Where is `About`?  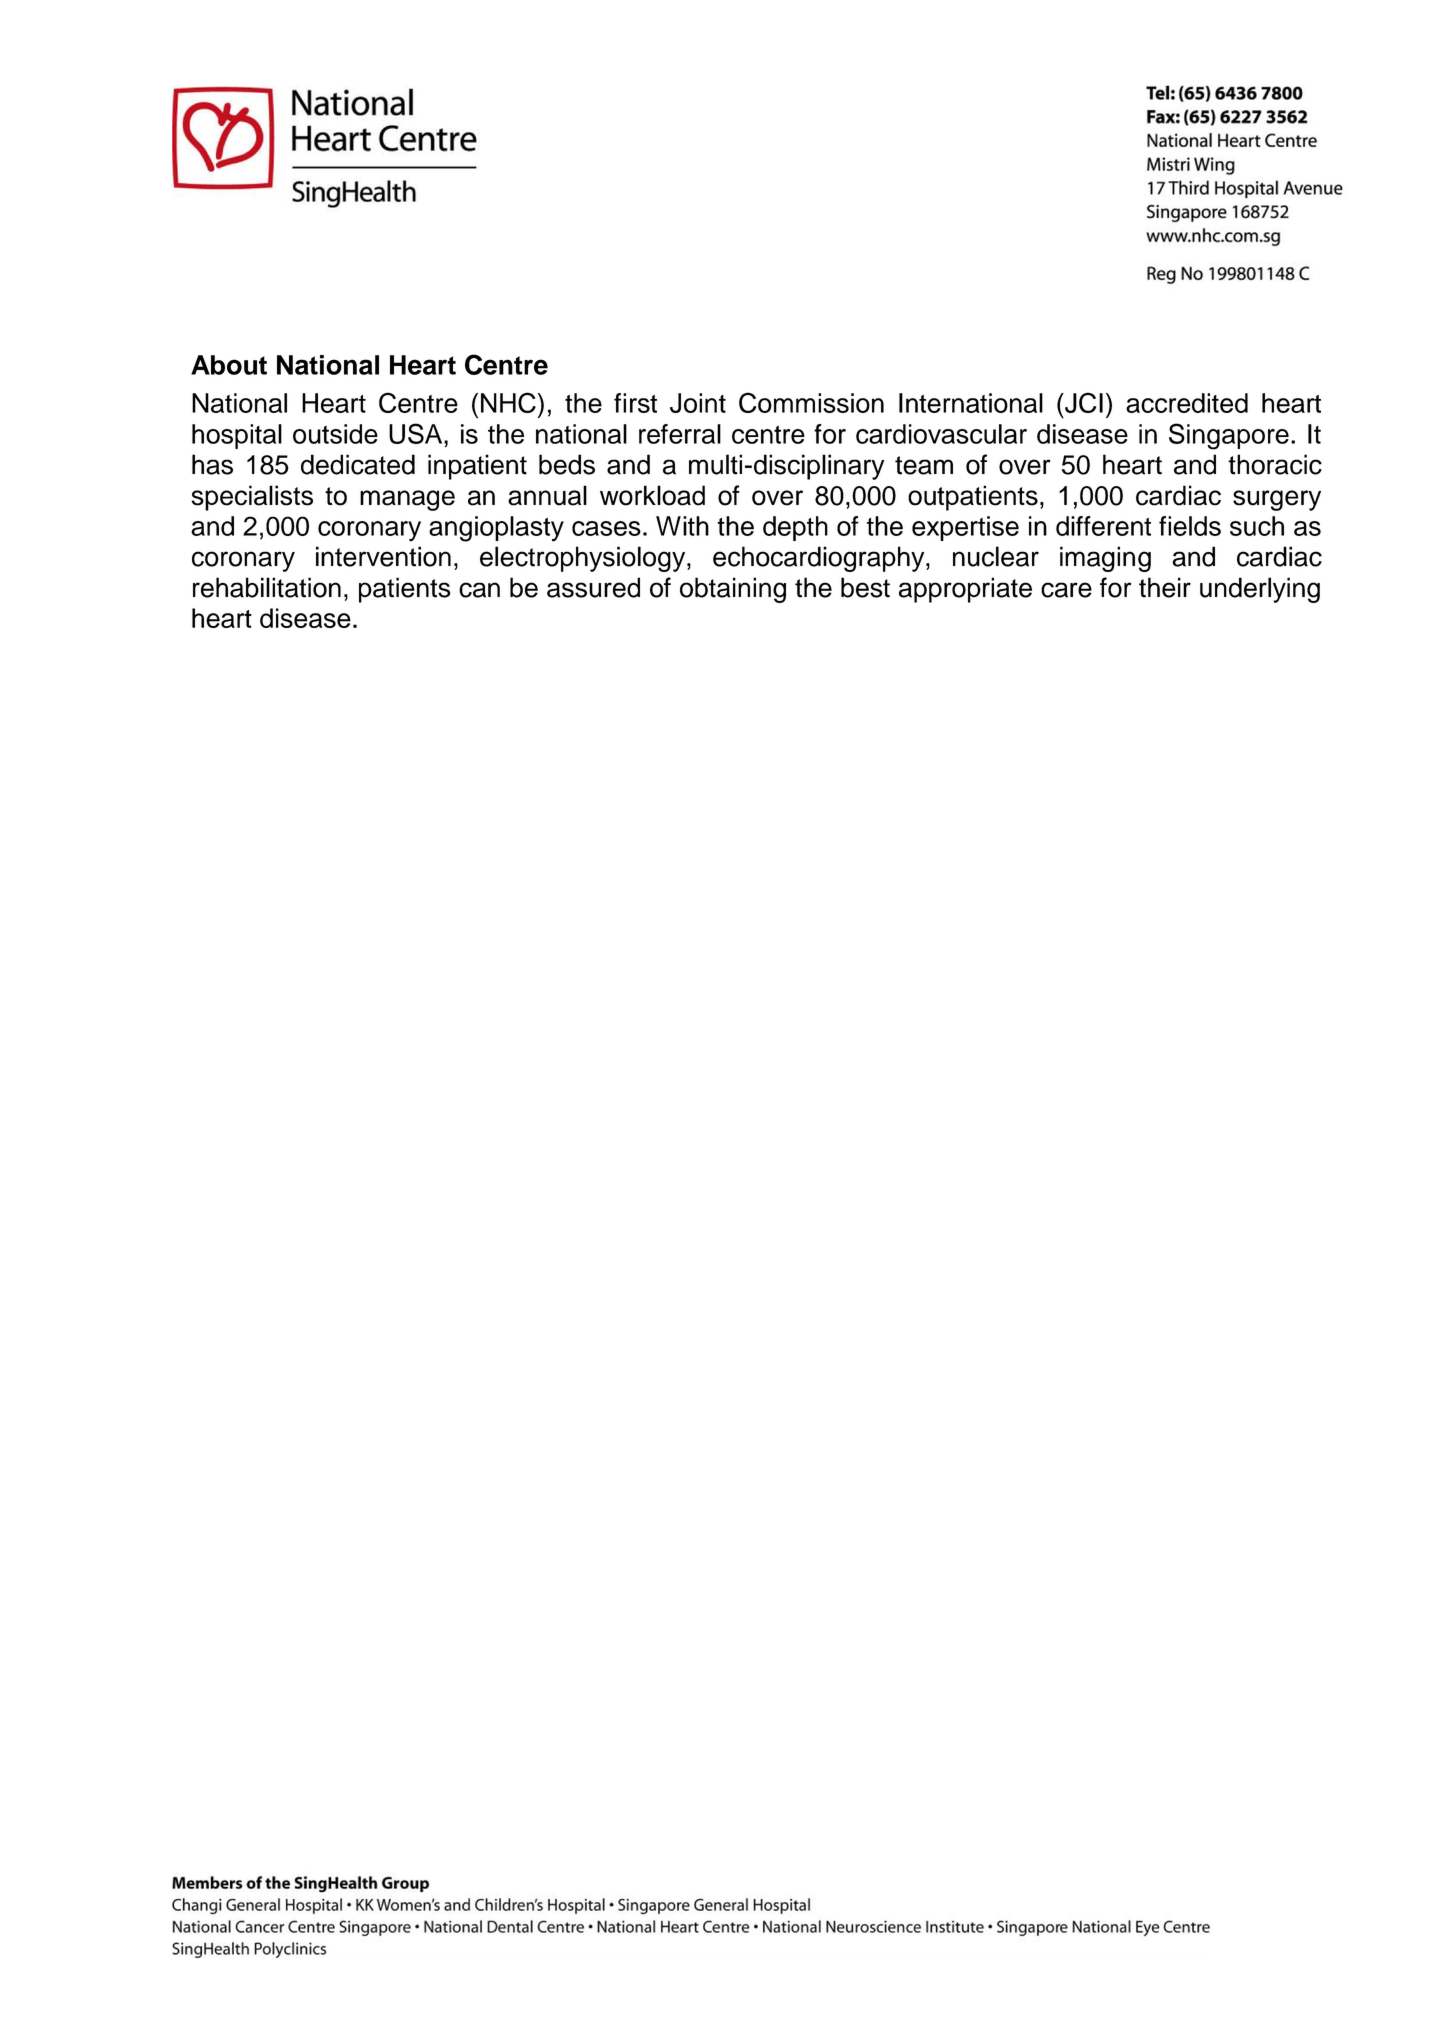
About is located at coordinates (229, 365).
